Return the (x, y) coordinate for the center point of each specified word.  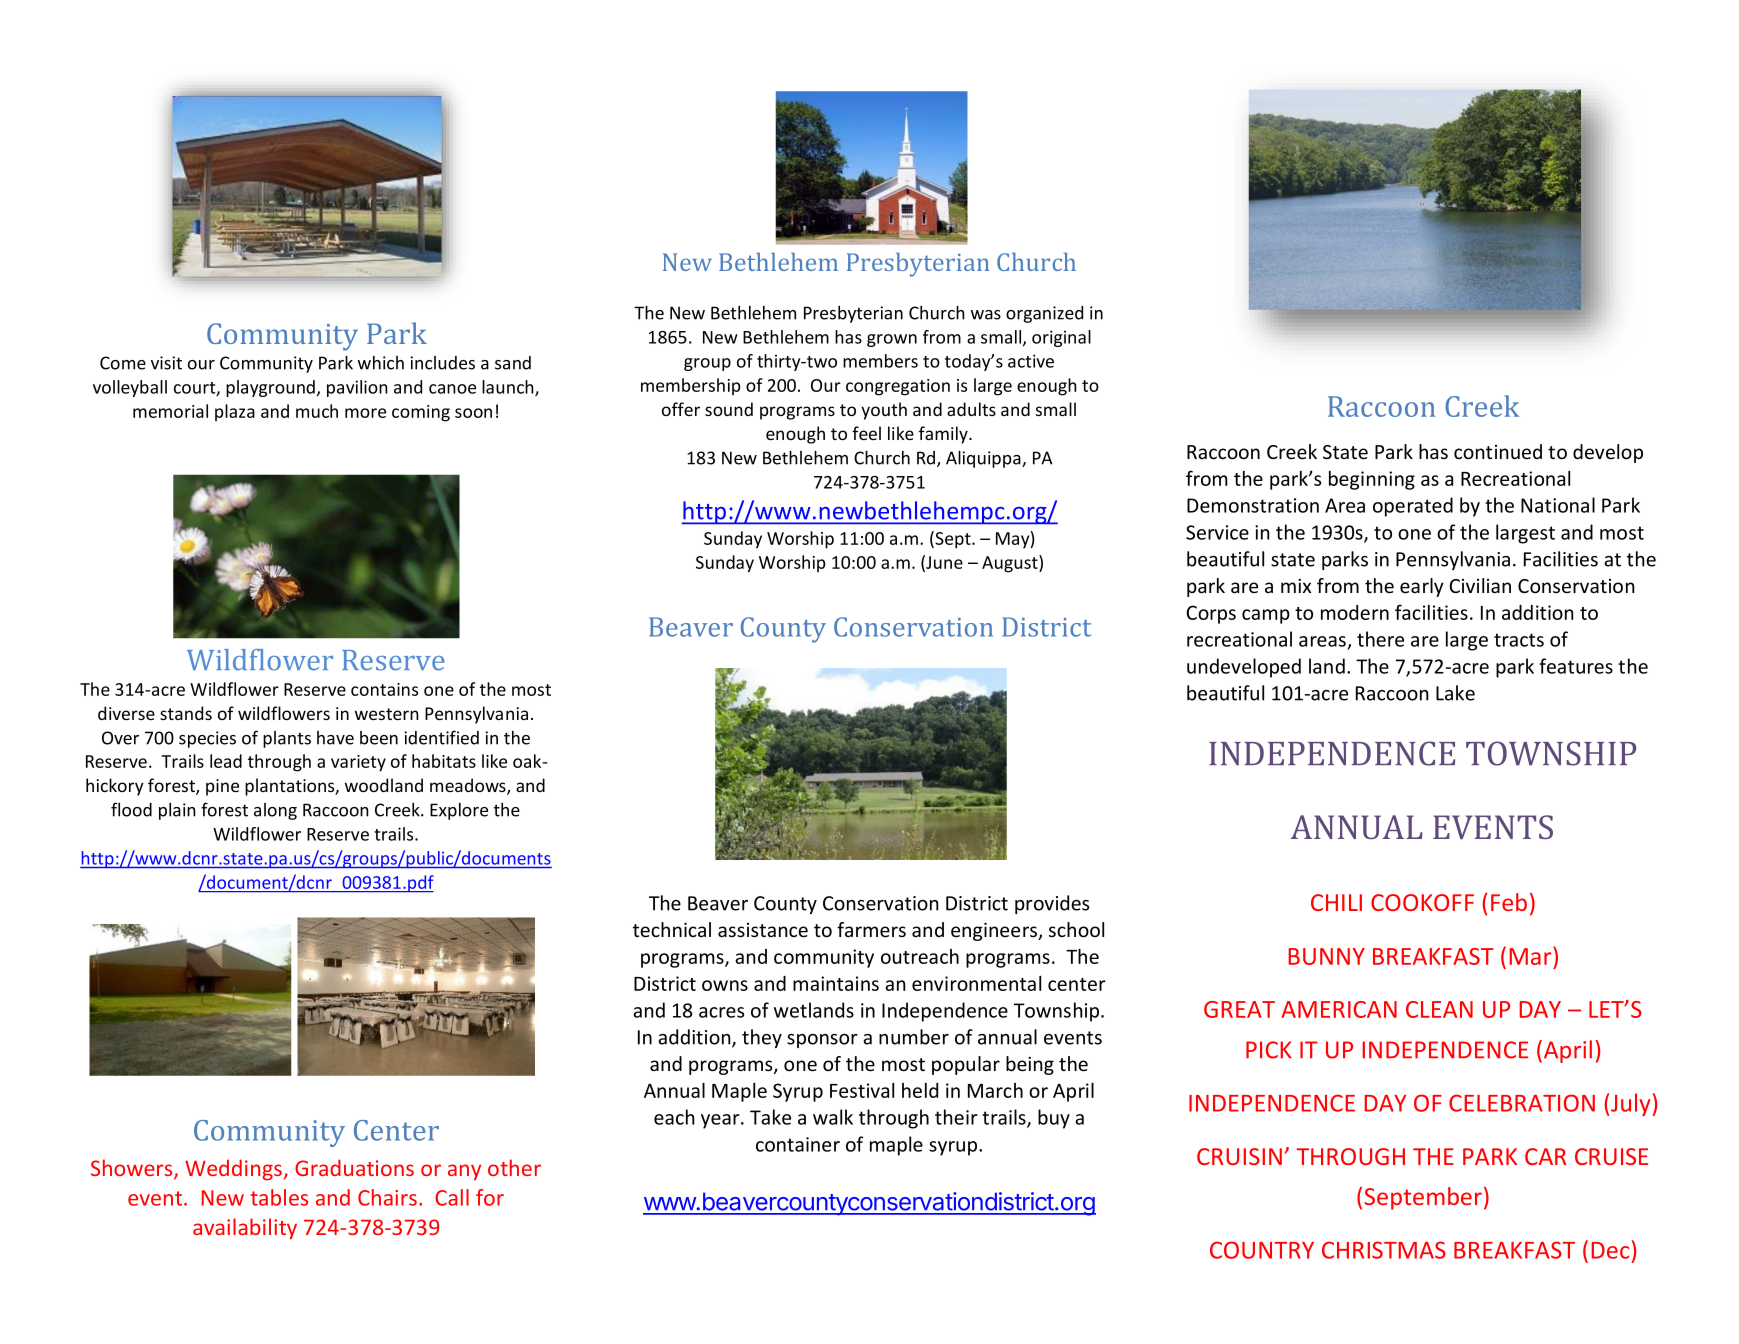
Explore (459, 811)
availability (245, 1228)
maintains (836, 983)
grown (892, 340)
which (381, 363)
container (798, 1144)
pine (222, 787)
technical (672, 930)
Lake (1455, 693)
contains (384, 689)
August (1011, 564)
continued (1498, 452)
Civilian (1480, 585)
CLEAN (1439, 1009)
